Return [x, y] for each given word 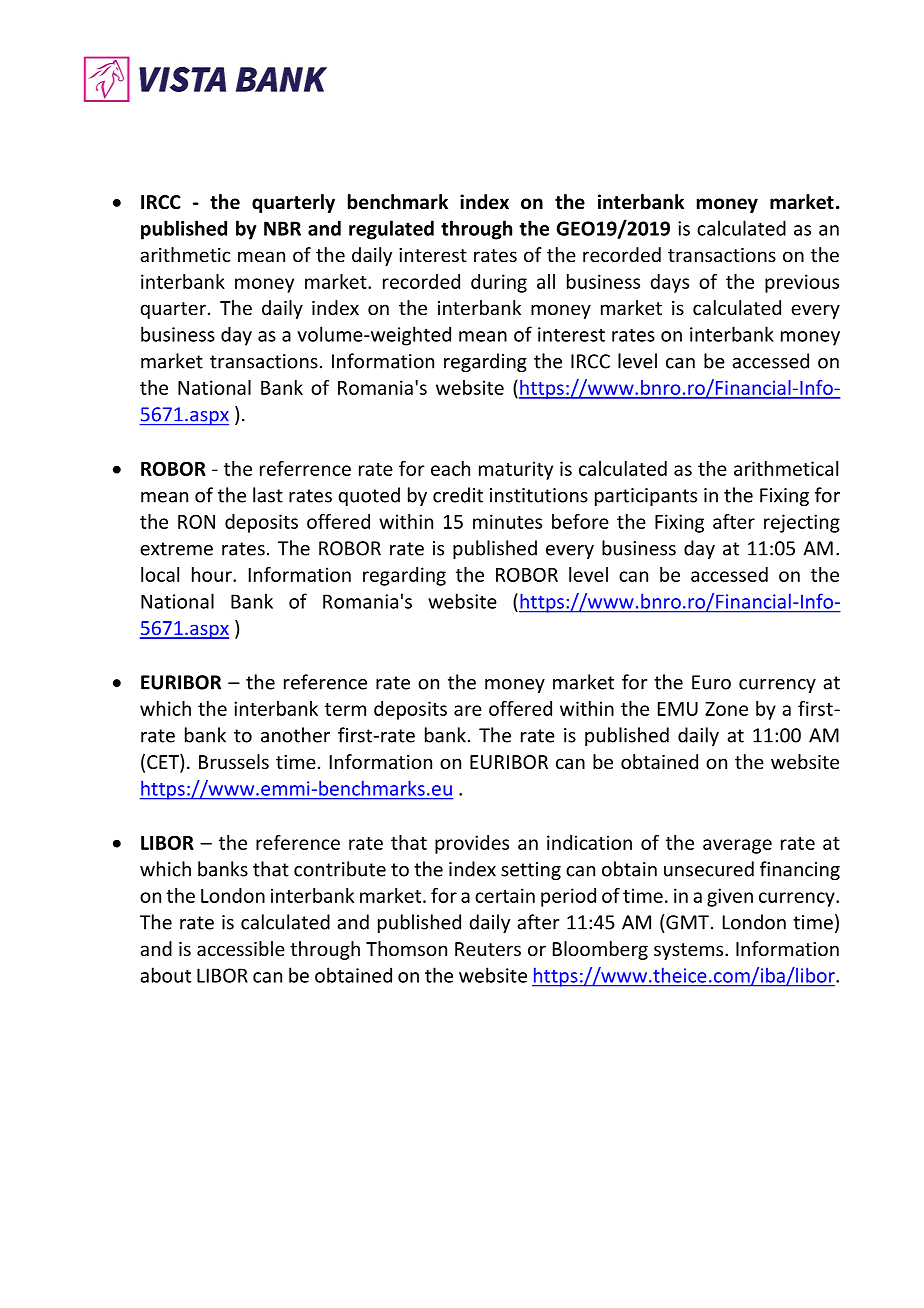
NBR [282, 228]
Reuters [488, 949]
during [499, 283]
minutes [507, 521]
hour [213, 574]
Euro [711, 682]
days [669, 283]
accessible [241, 948]
